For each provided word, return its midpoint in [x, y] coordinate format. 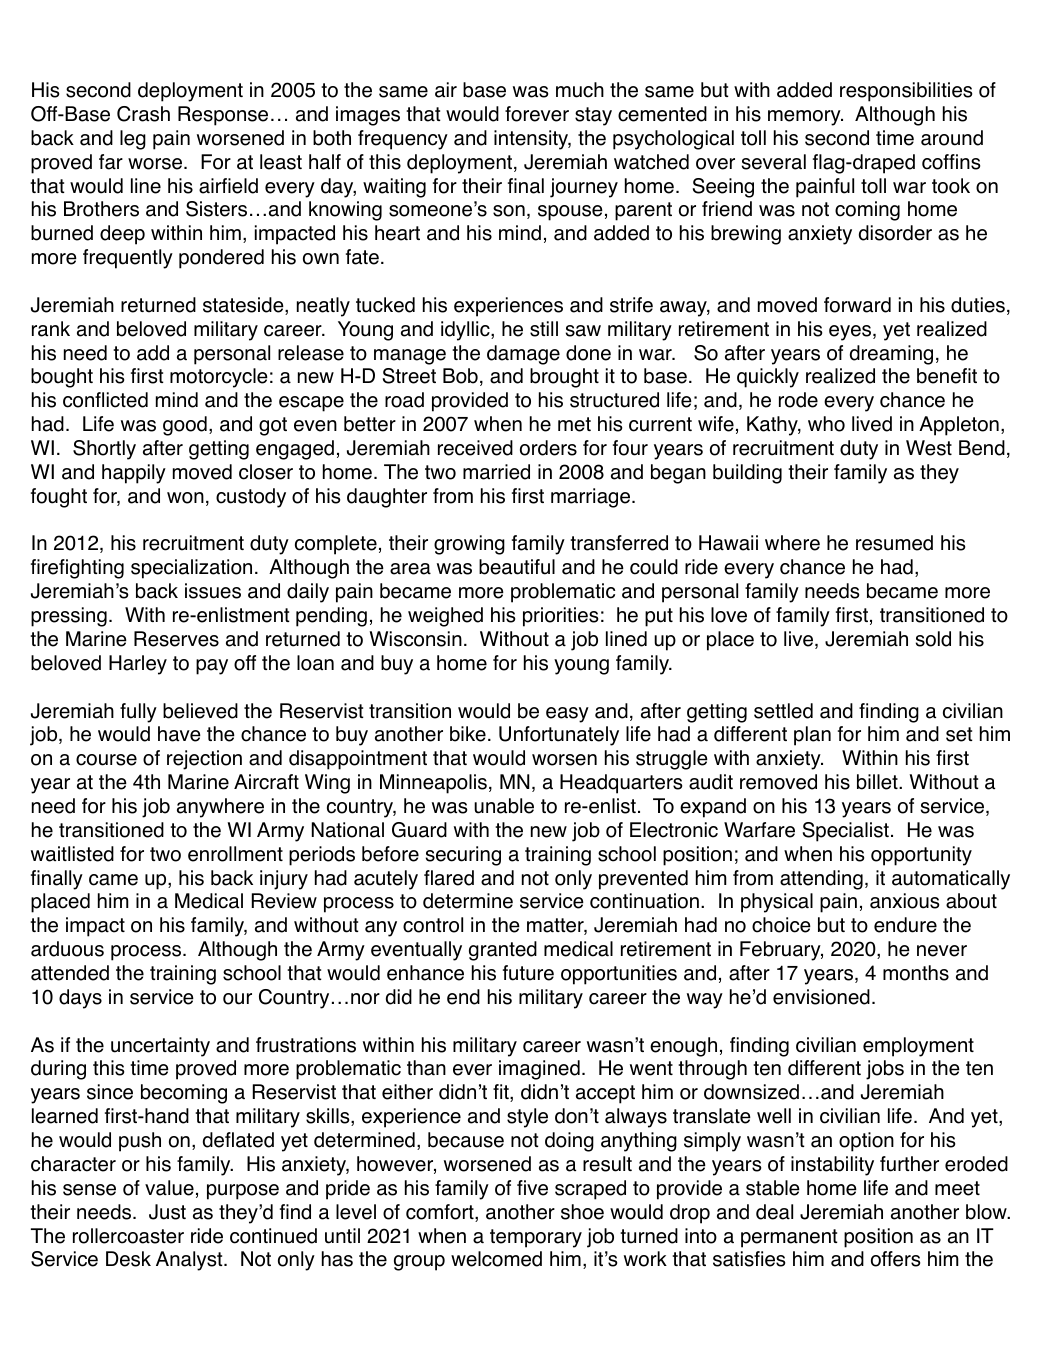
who [826, 424]
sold [933, 639]
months [916, 973]
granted [503, 951]
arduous [67, 949]
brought [564, 378]
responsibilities [906, 92]
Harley [138, 665]
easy [567, 715]
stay [593, 116]
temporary [536, 1238]
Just [167, 1212]
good [185, 426]
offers [895, 1259]
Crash [143, 114]
